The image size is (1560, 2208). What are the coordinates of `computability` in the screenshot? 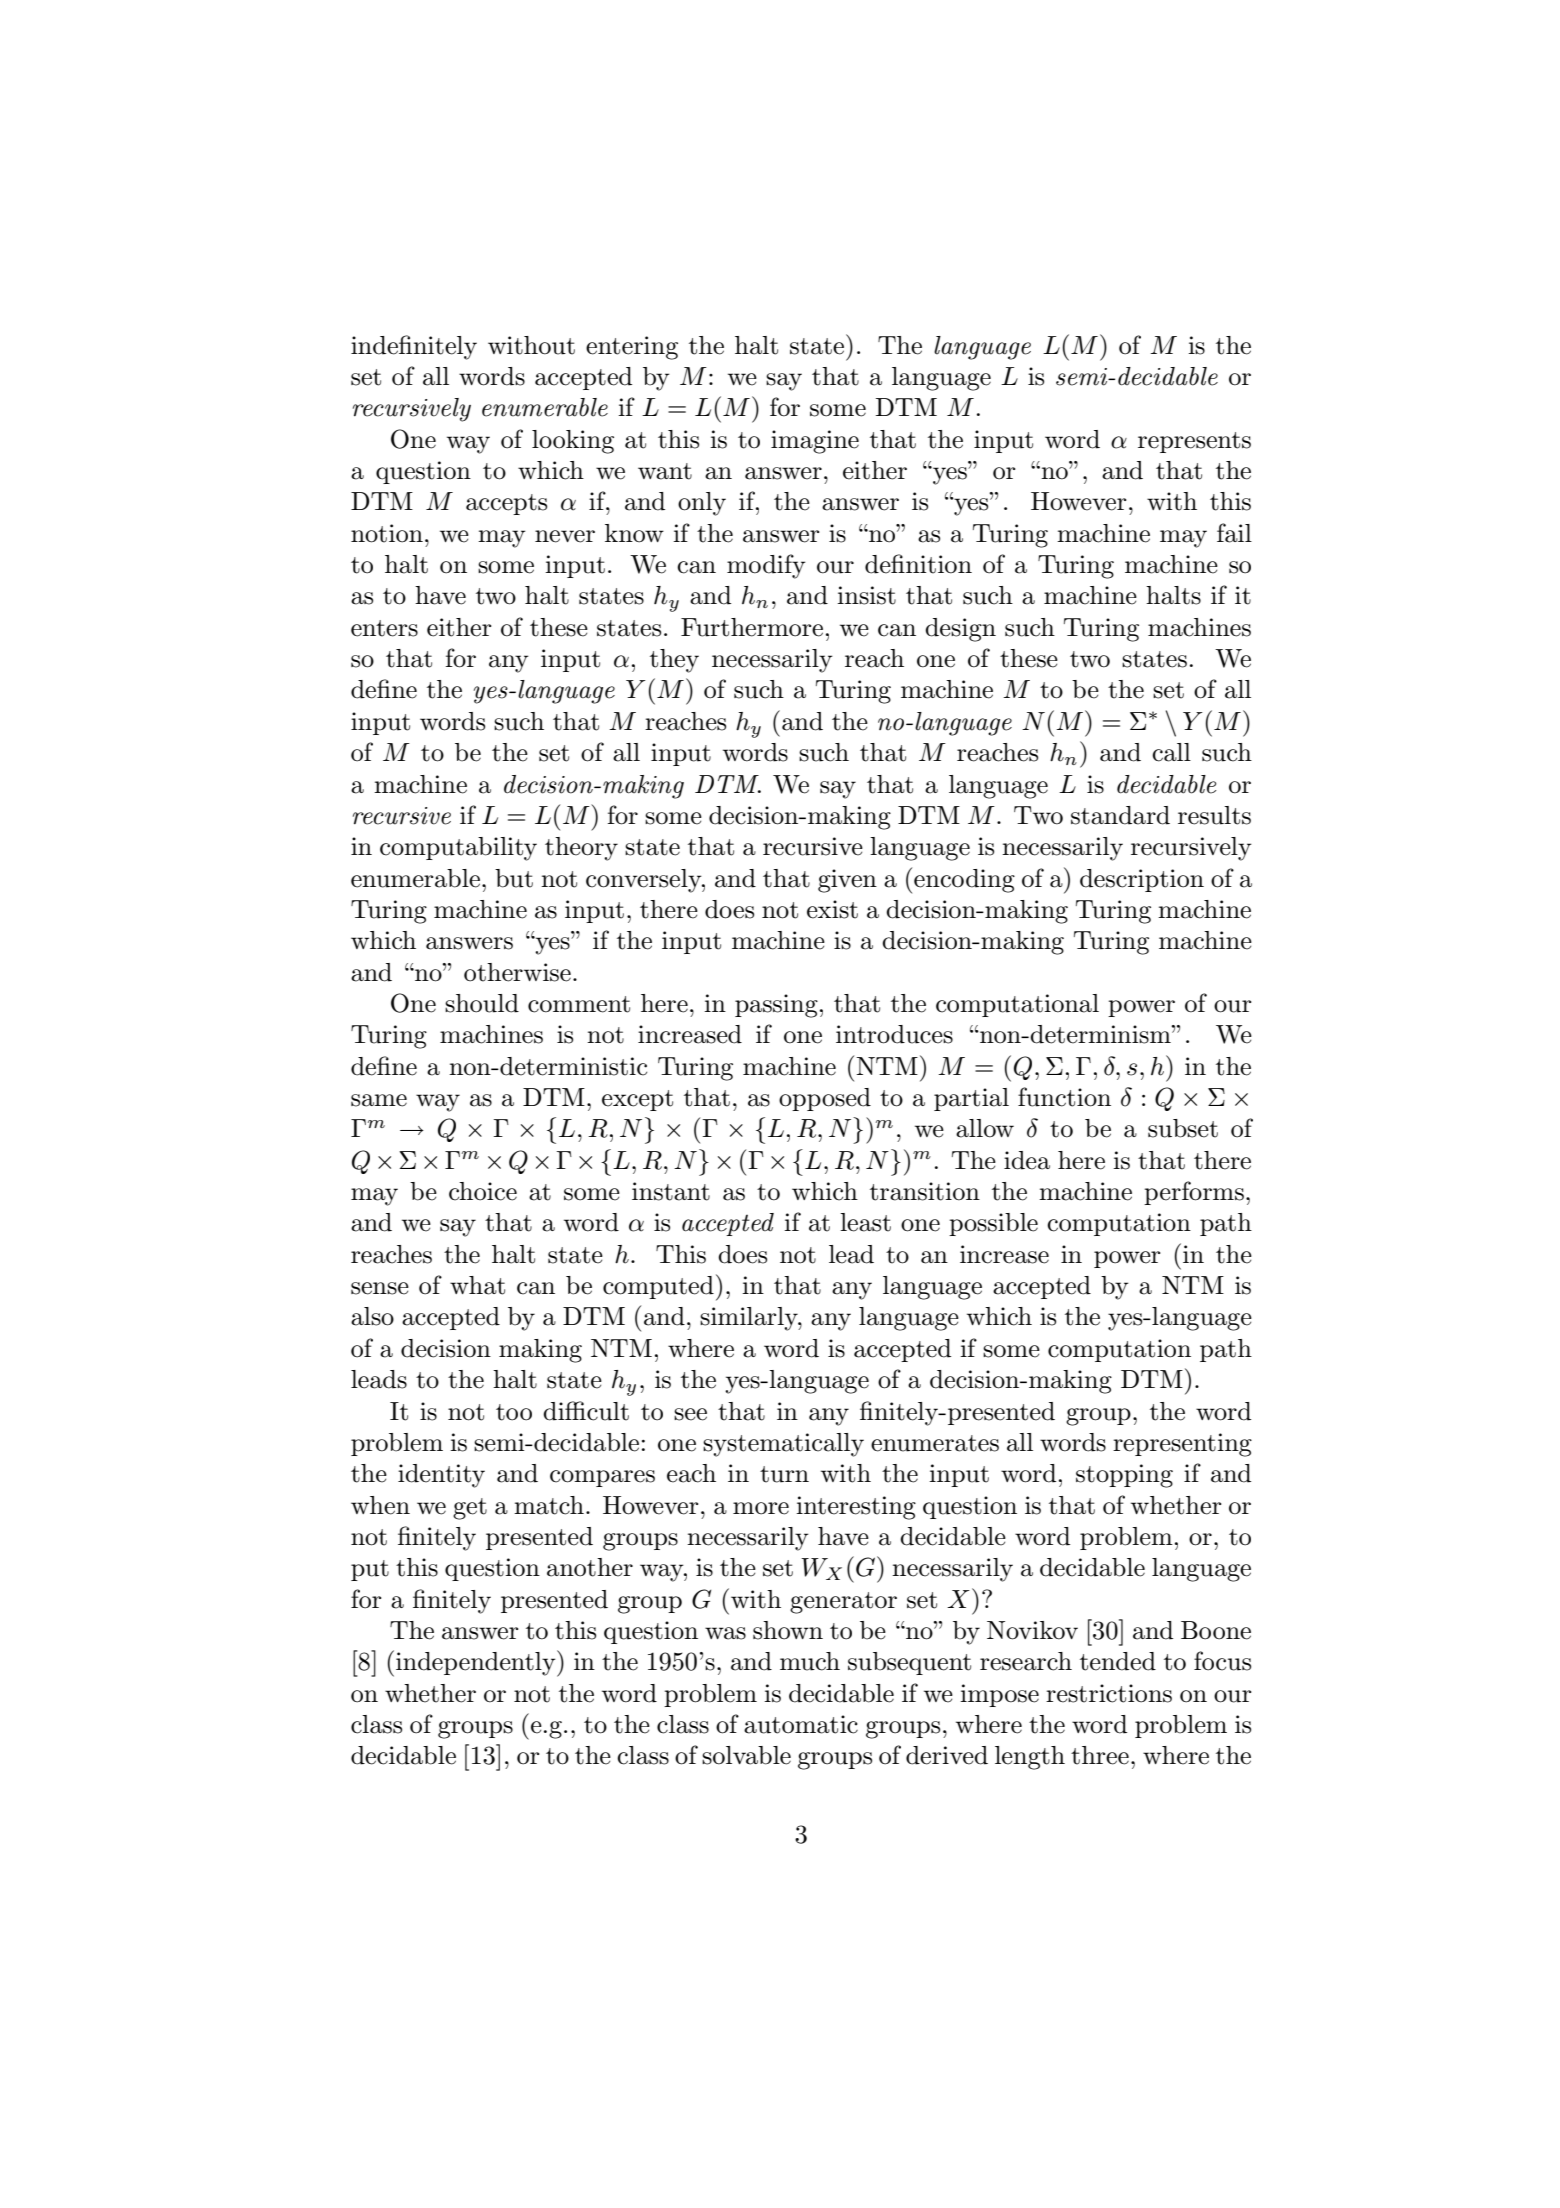 It's located at (458, 849).
